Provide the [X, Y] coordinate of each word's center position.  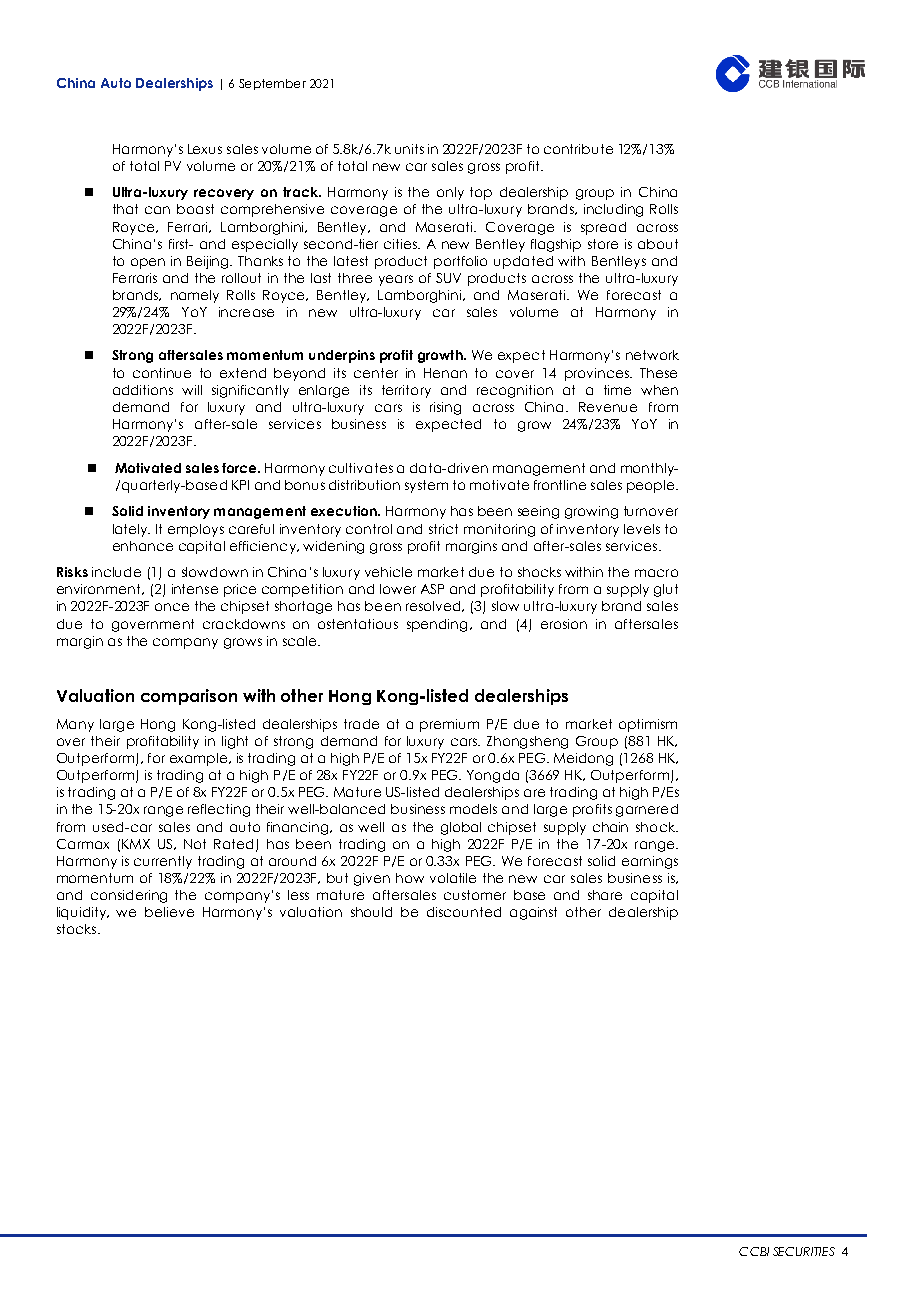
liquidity [83, 913]
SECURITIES [804, 1251]
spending [437, 625]
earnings [650, 862]
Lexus [205, 149]
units [409, 149]
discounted [464, 912]
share [605, 895]
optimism [648, 725]
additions [143, 390]
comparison [189, 697]
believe [169, 912]
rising [445, 408]
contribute [578, 149]
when [659, 390]
